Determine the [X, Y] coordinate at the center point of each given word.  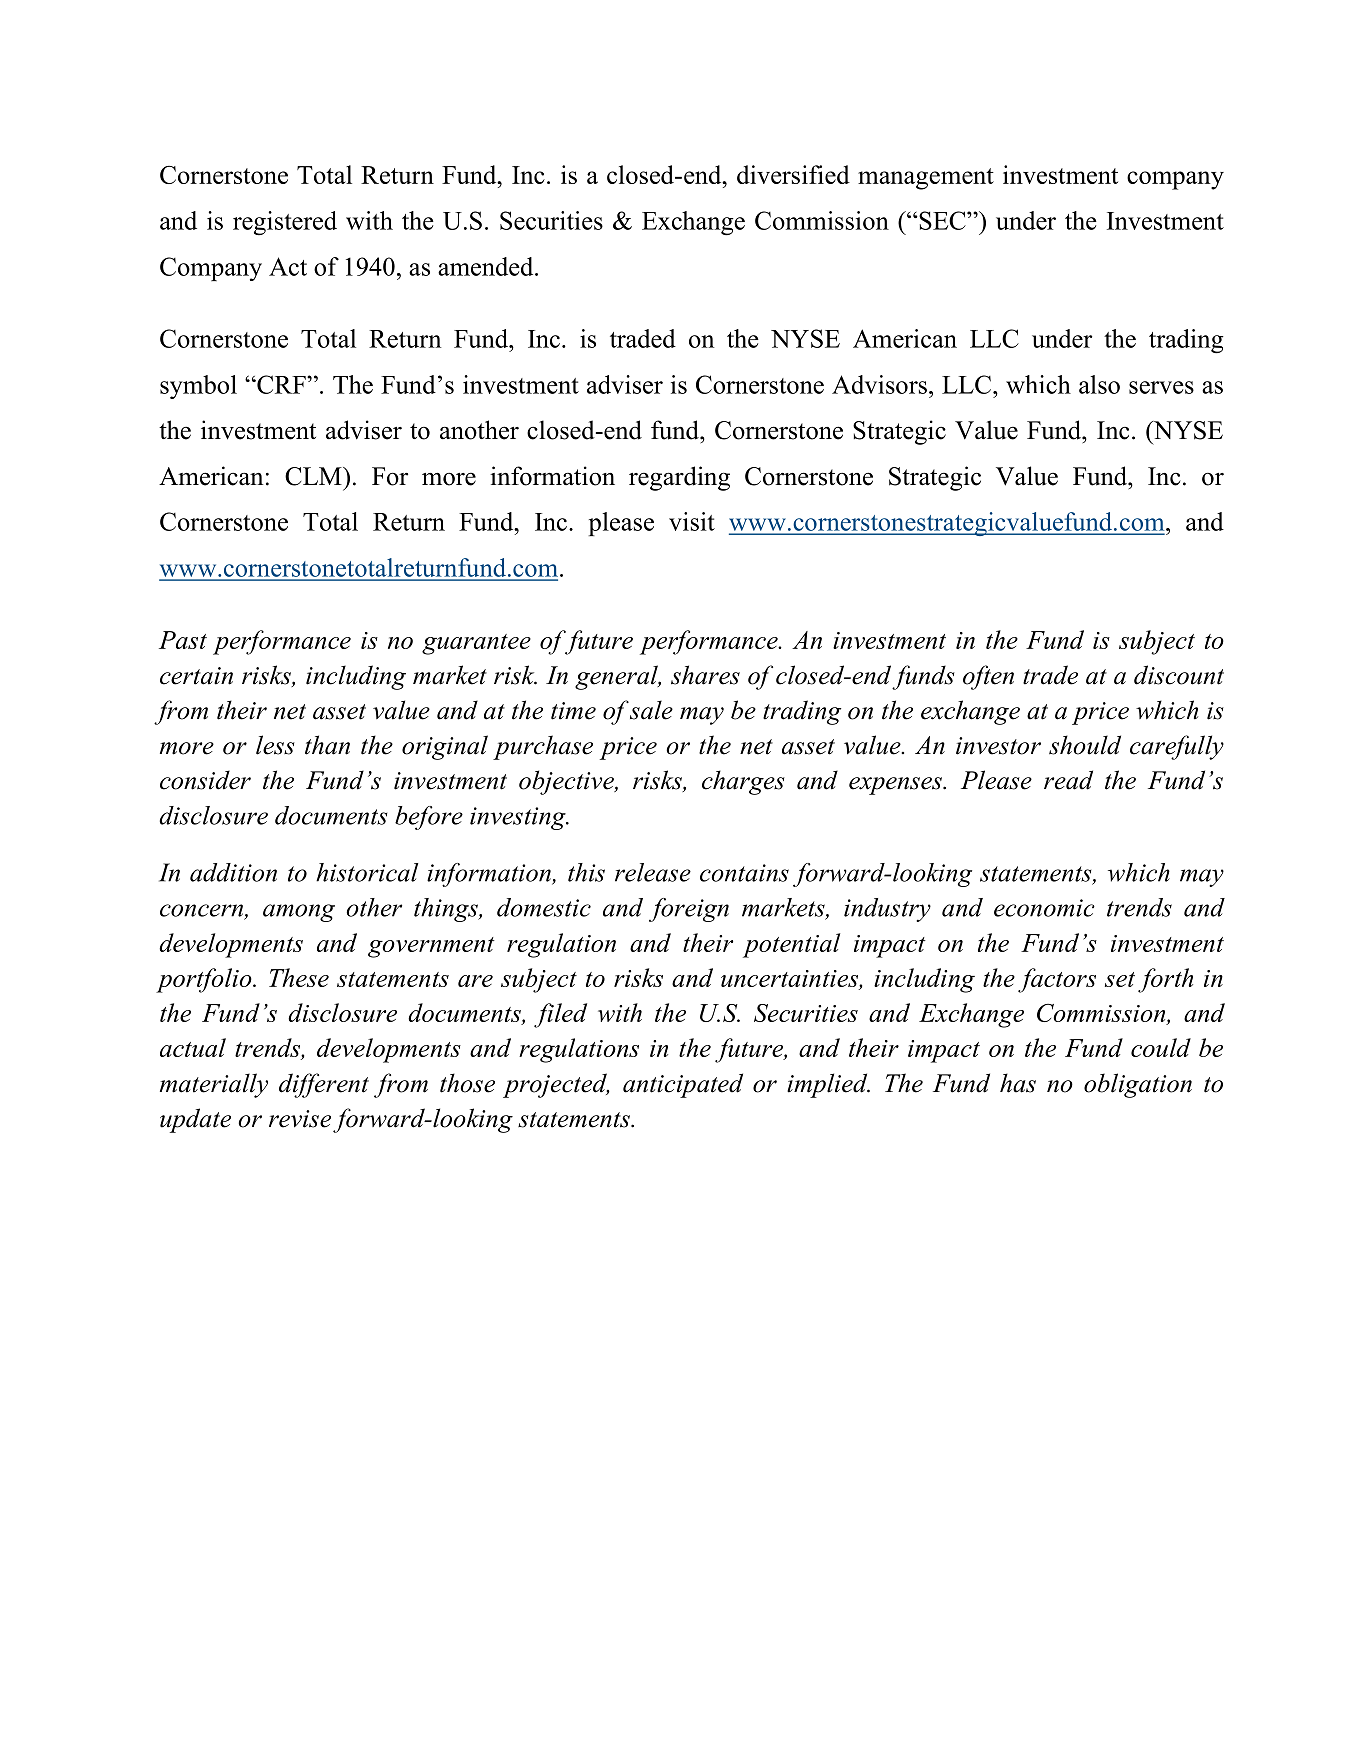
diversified [793, 174]
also [1099, 384]
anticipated [683, 1085]
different [324, 1085]
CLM [314, 476]
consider [205, 780]
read [1068, 780]
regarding [679, 478]
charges [743, 782]
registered [285, 223]
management [926, 179]
